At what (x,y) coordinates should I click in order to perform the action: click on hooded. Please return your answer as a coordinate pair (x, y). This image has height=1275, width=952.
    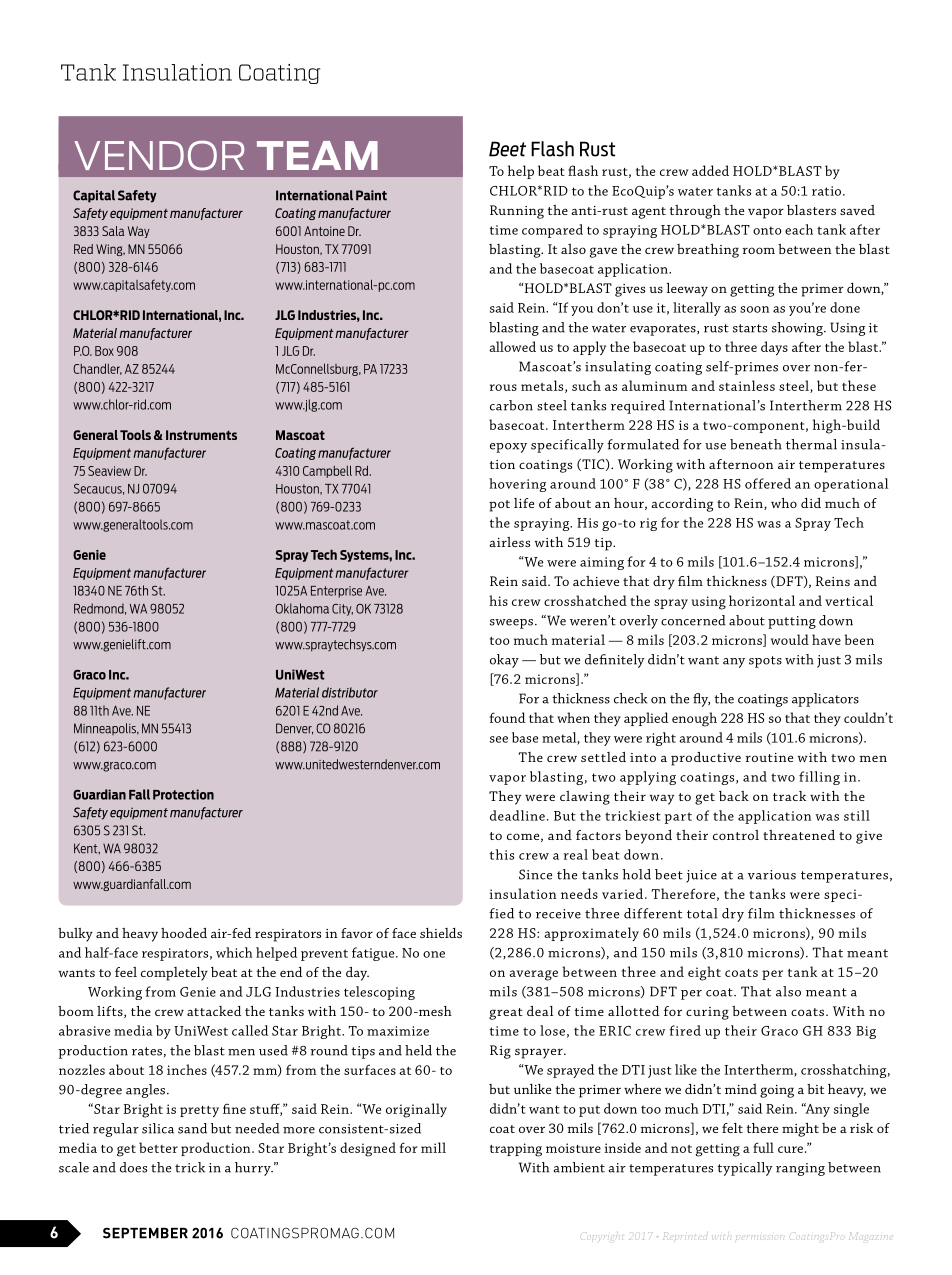
    Looking at the image, I should click on (184, 933).
